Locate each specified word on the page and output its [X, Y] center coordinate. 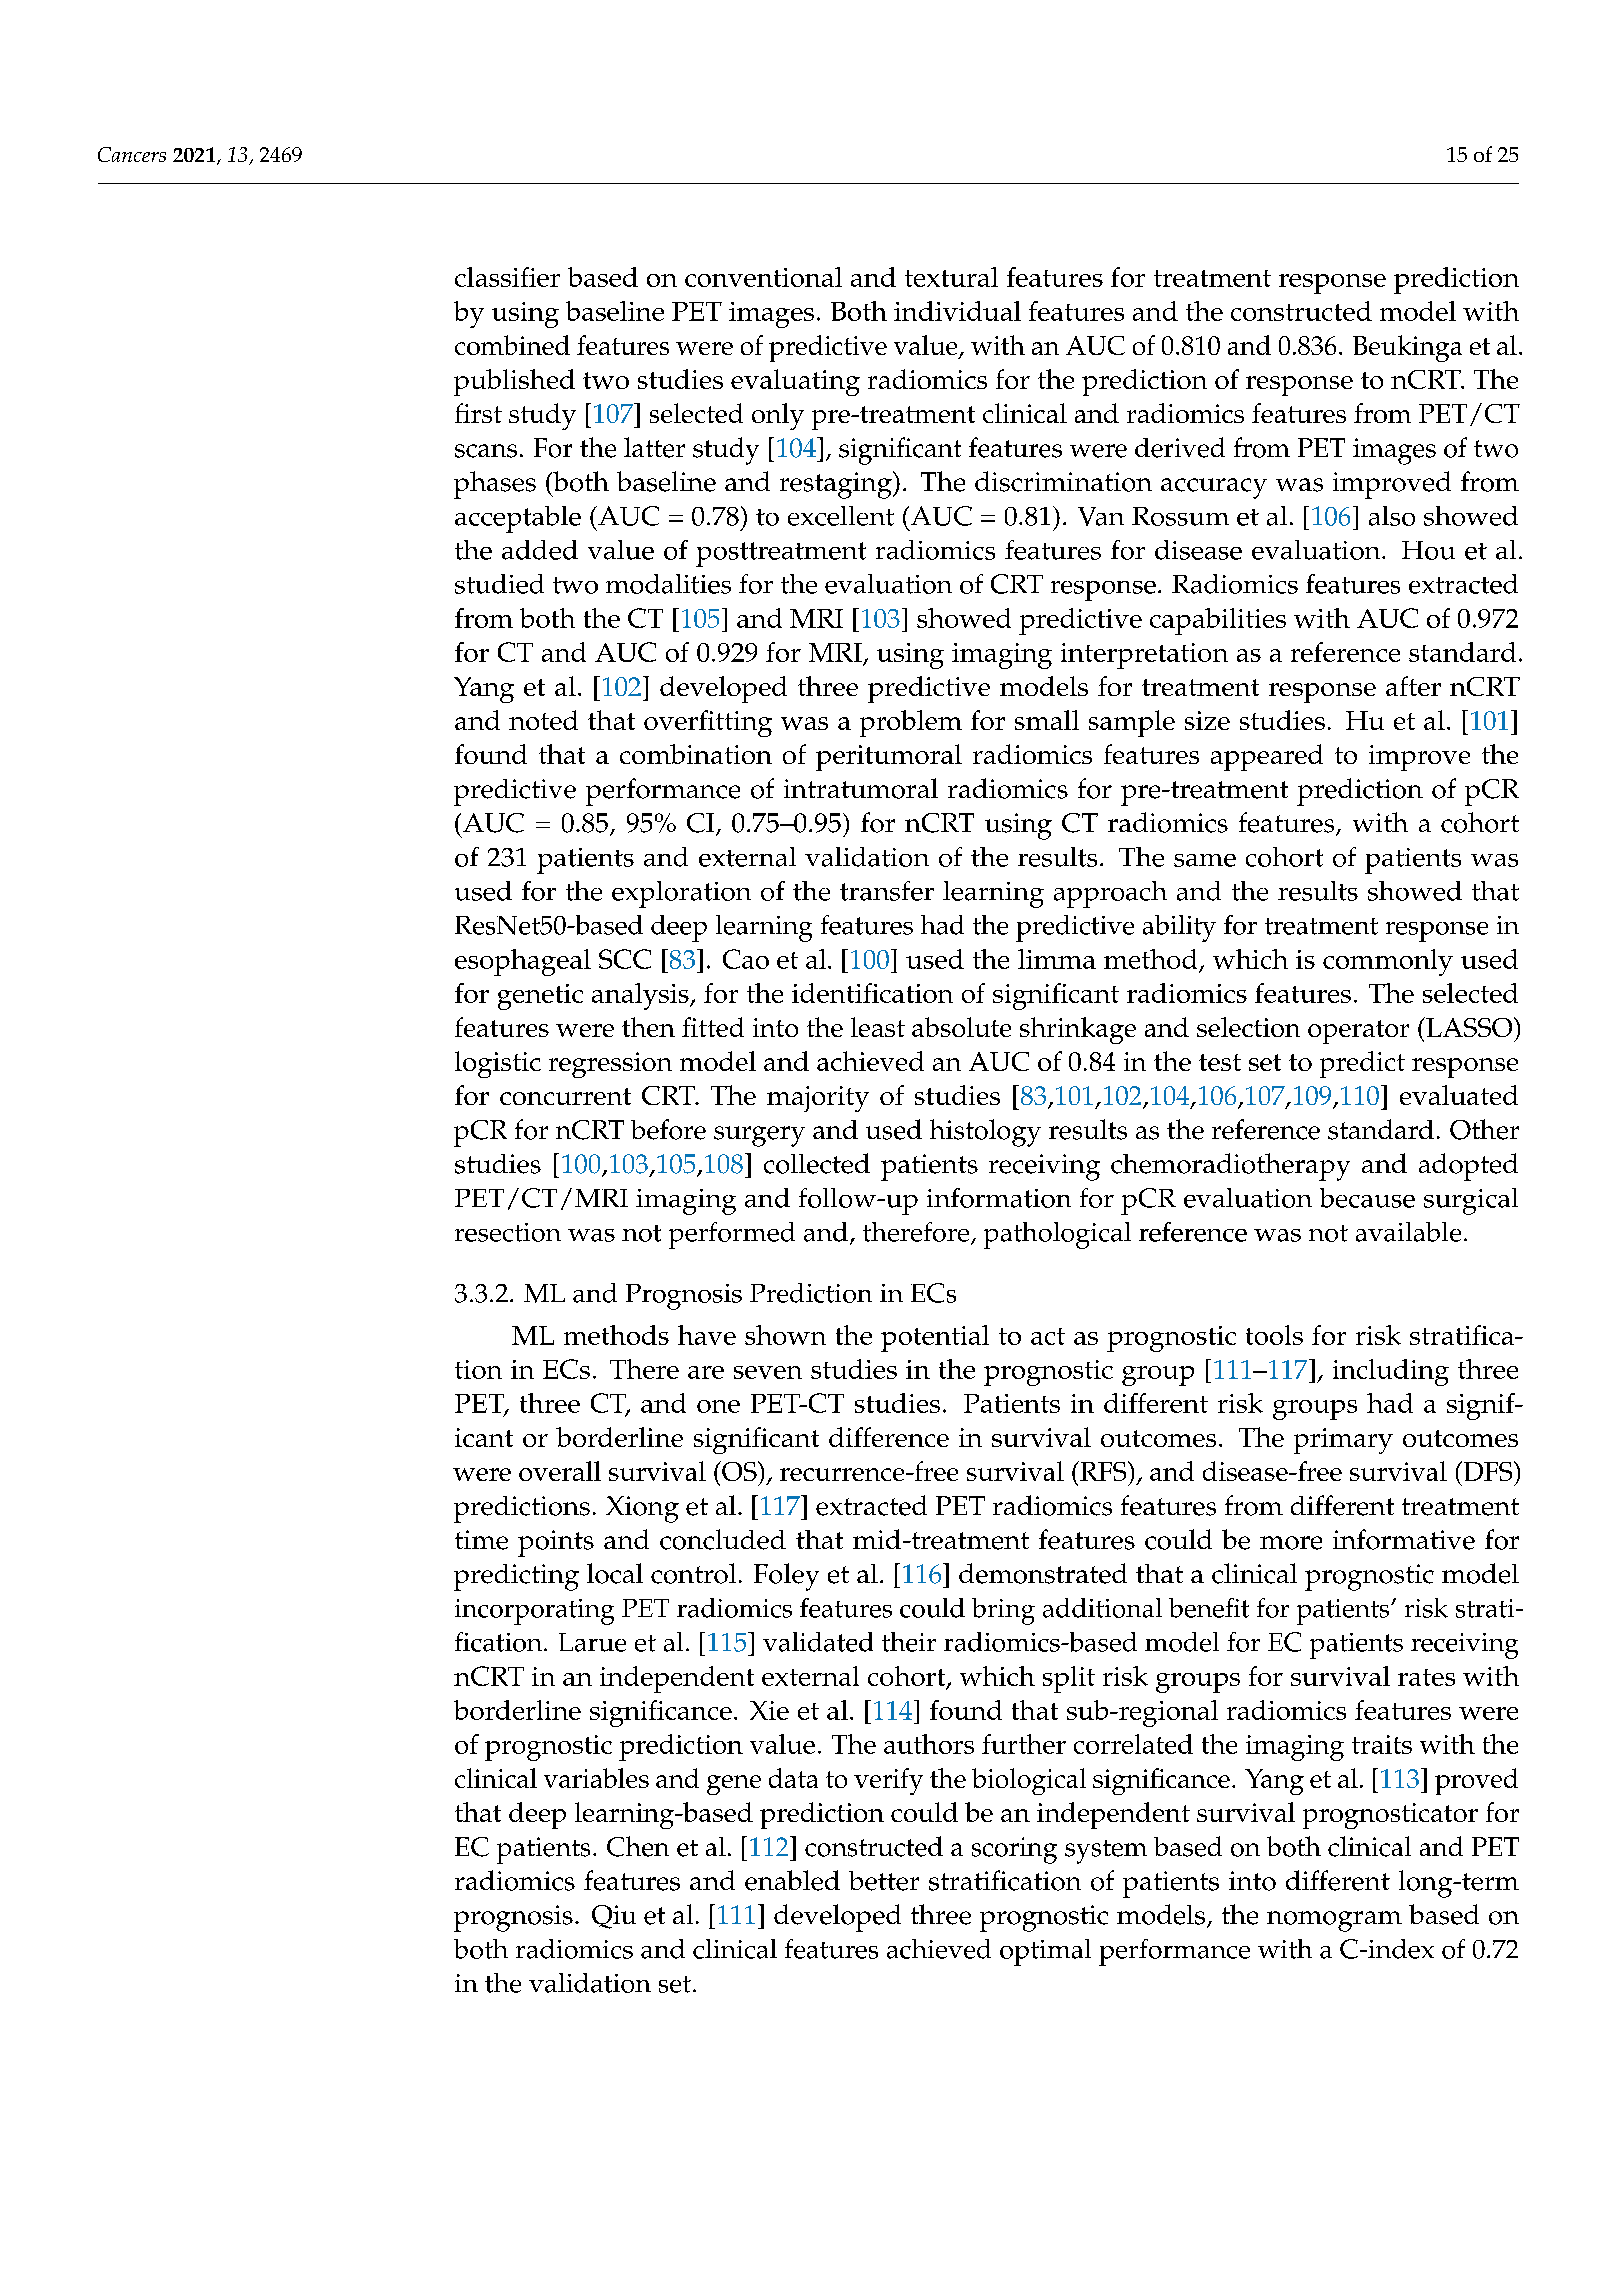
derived [1180, 447]
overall [560, 1471]
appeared [1267, 757]
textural [951, 277]
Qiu [614, 1917]
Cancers [132, 154]
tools [1274, 1335]
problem [911, 723]
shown [785, 1335]
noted [543, 720]
